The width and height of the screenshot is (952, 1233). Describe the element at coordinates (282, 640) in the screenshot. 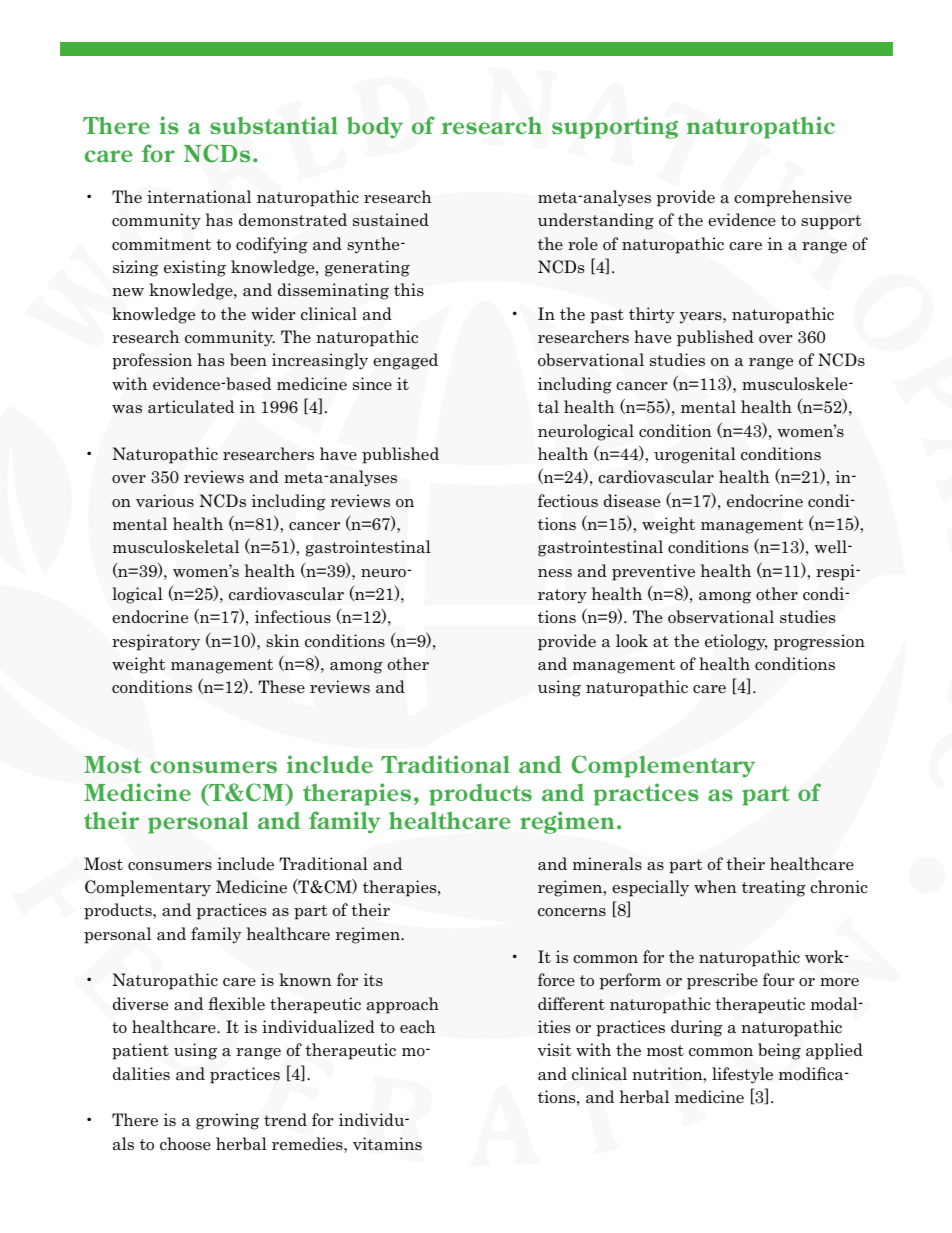

I see `skin` at that location.
